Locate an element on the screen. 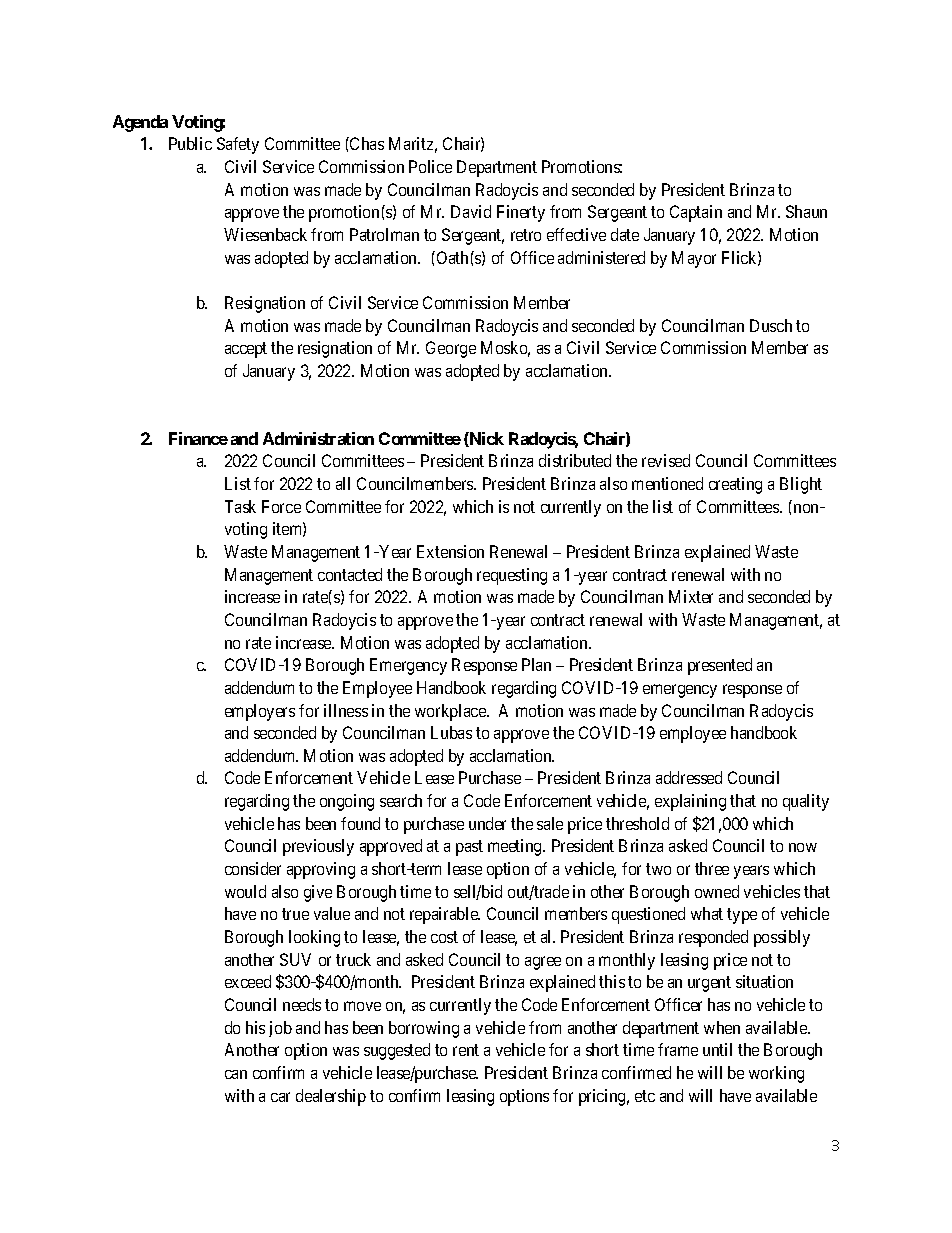 This screenshot has height=1233, width=952. contacted is located at coordinates (350, 574).
